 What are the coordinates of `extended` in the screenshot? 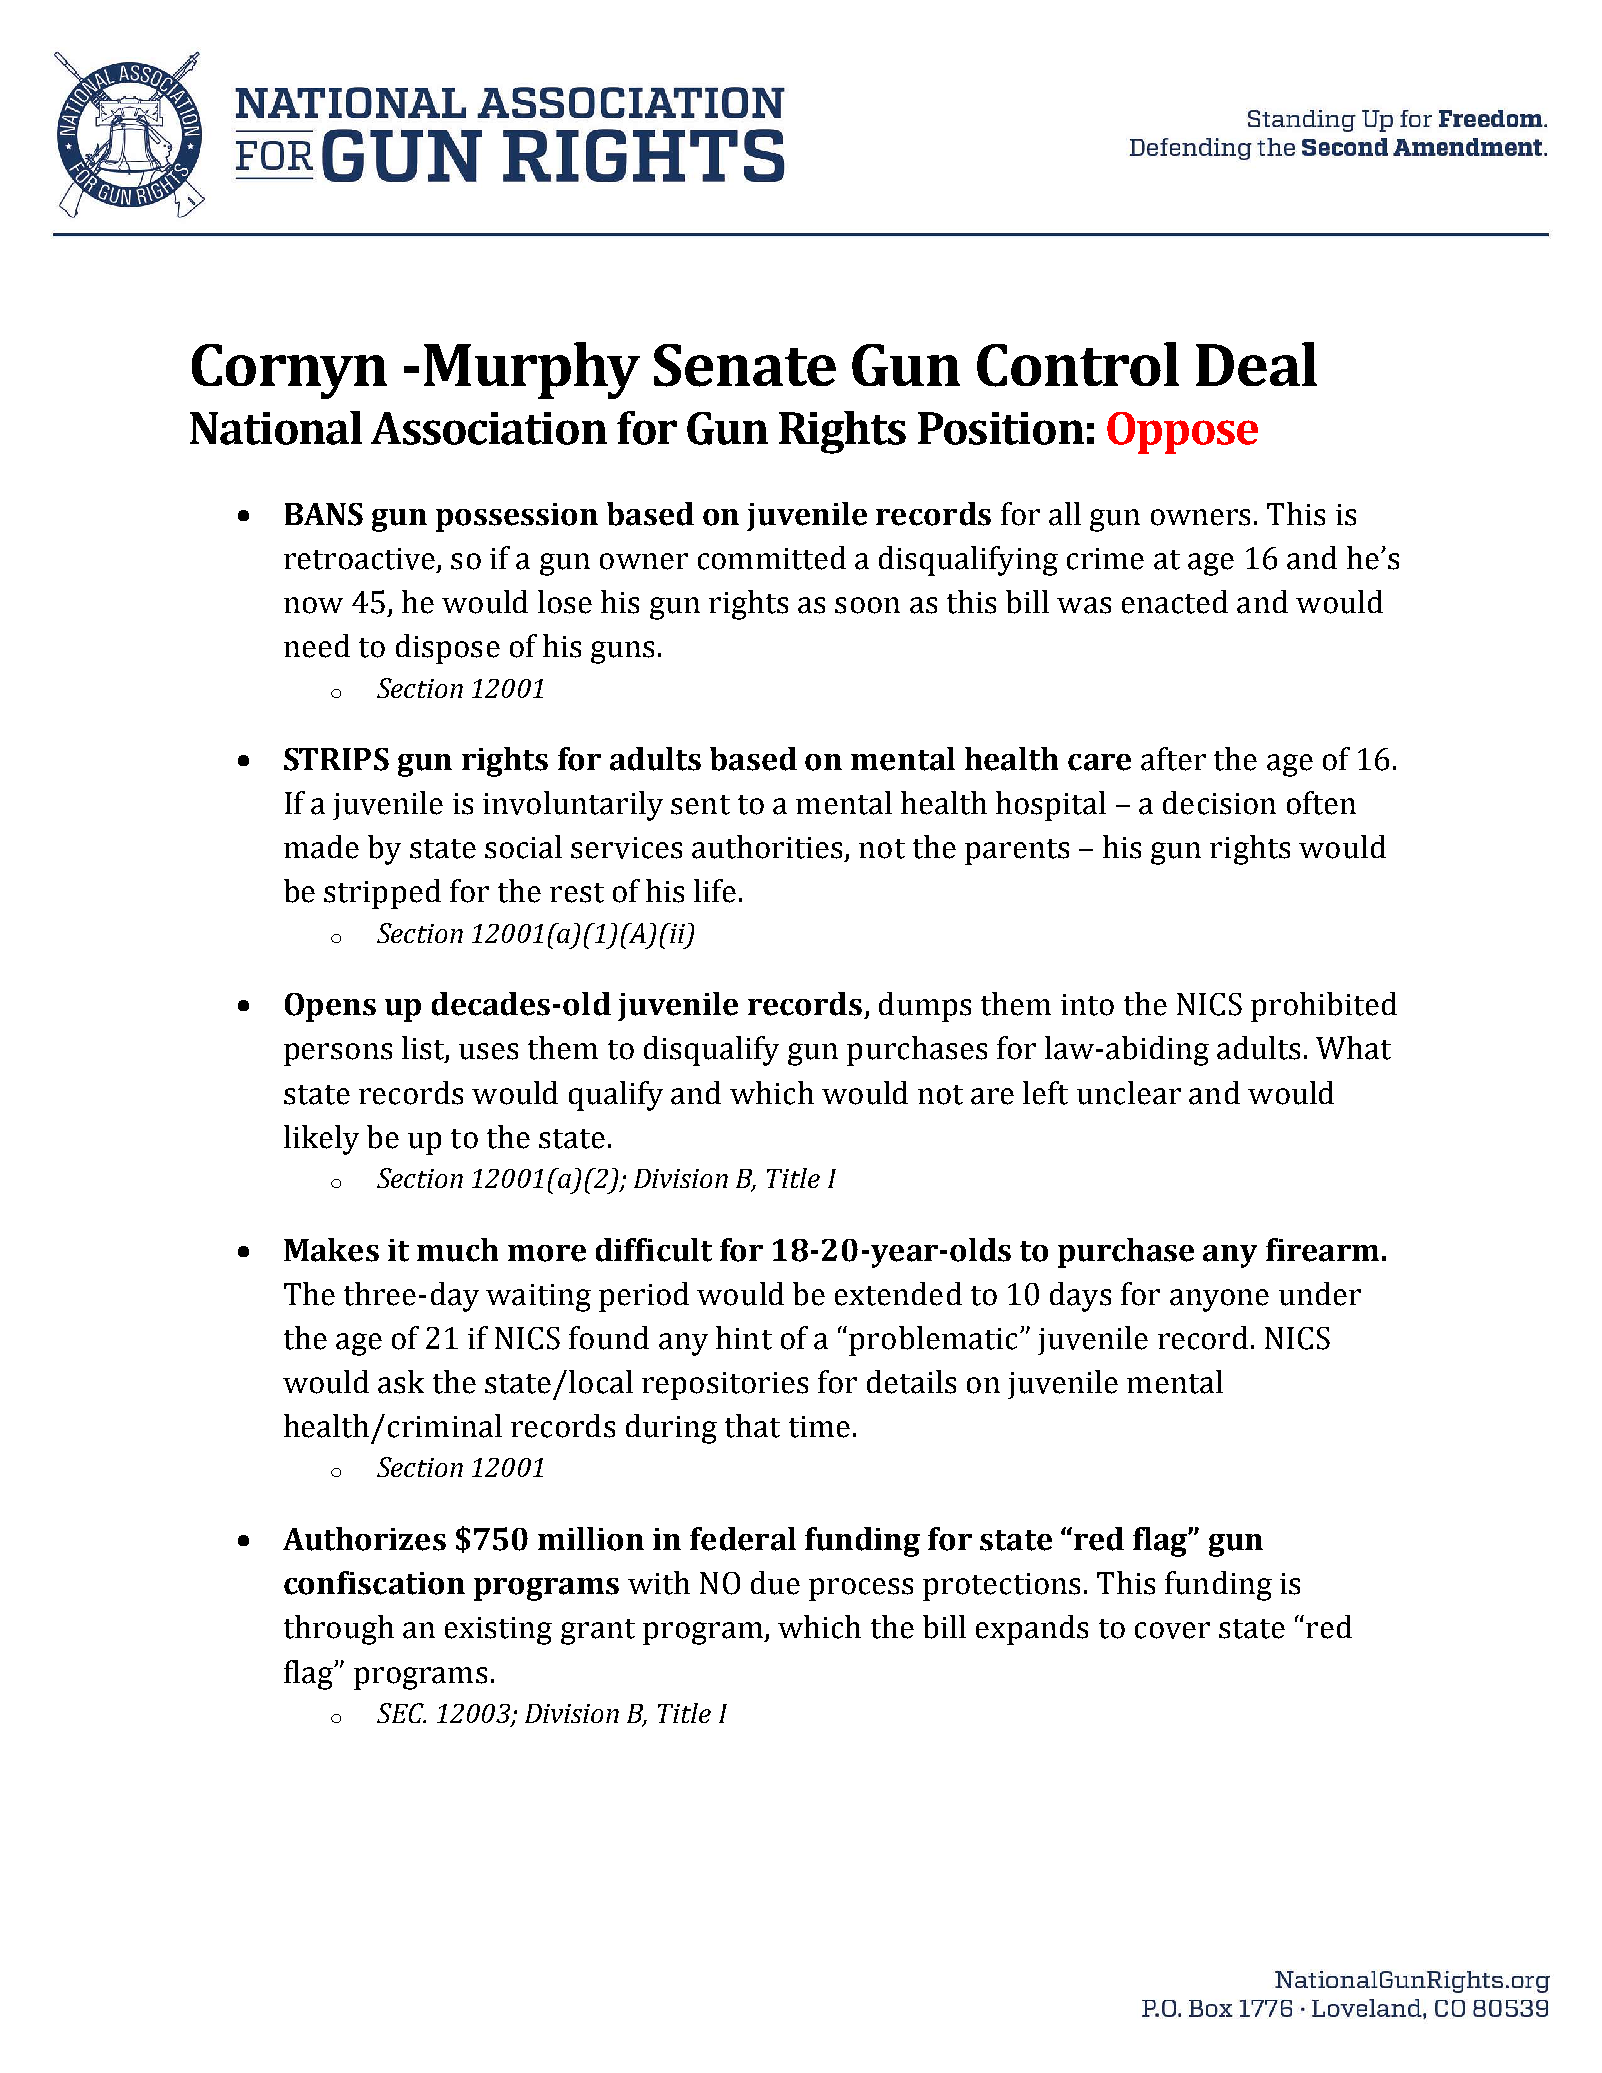 It's located at (898, 1294).
